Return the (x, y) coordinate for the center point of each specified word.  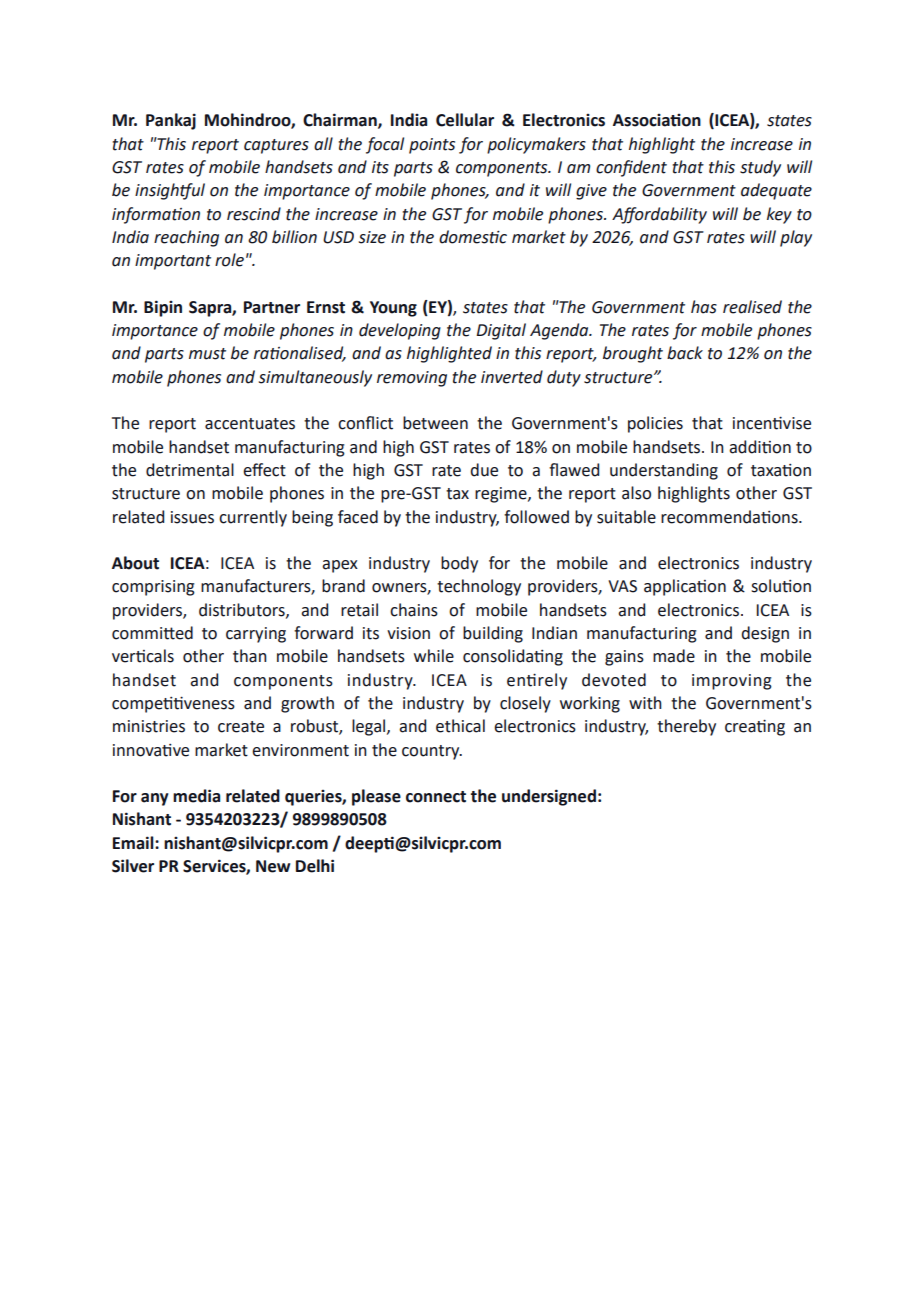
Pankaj (171, 121)
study (760, 168)
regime (502, 495)
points (432, 146)
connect (436, 797)
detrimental (190, 470)
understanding (664, 471)
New (273, 866)
